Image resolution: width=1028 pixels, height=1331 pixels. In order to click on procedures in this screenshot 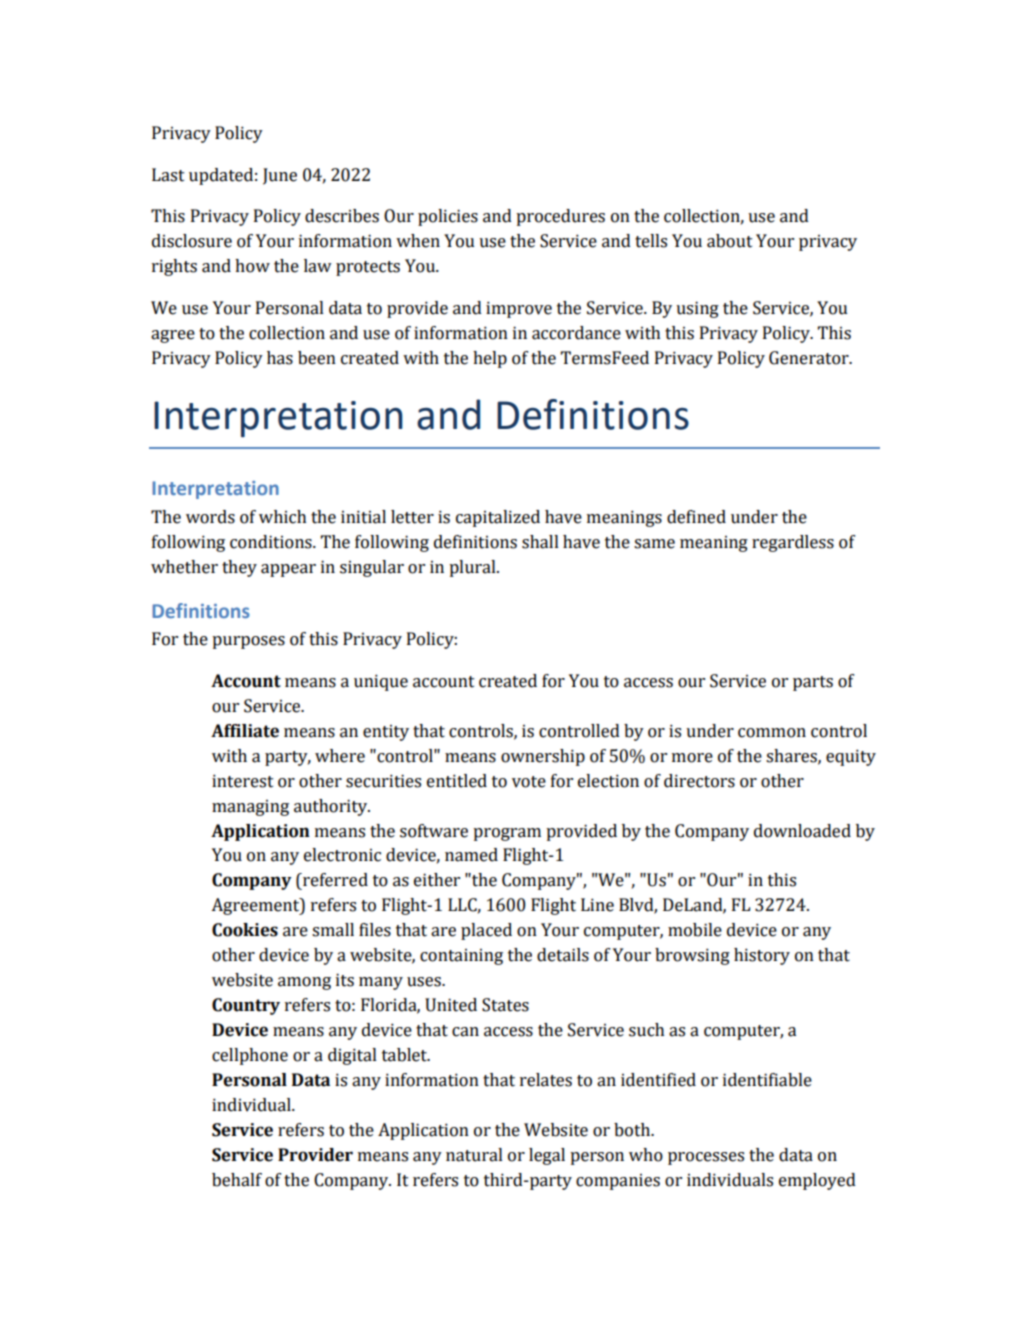, I will do `click(560, 217)`.
